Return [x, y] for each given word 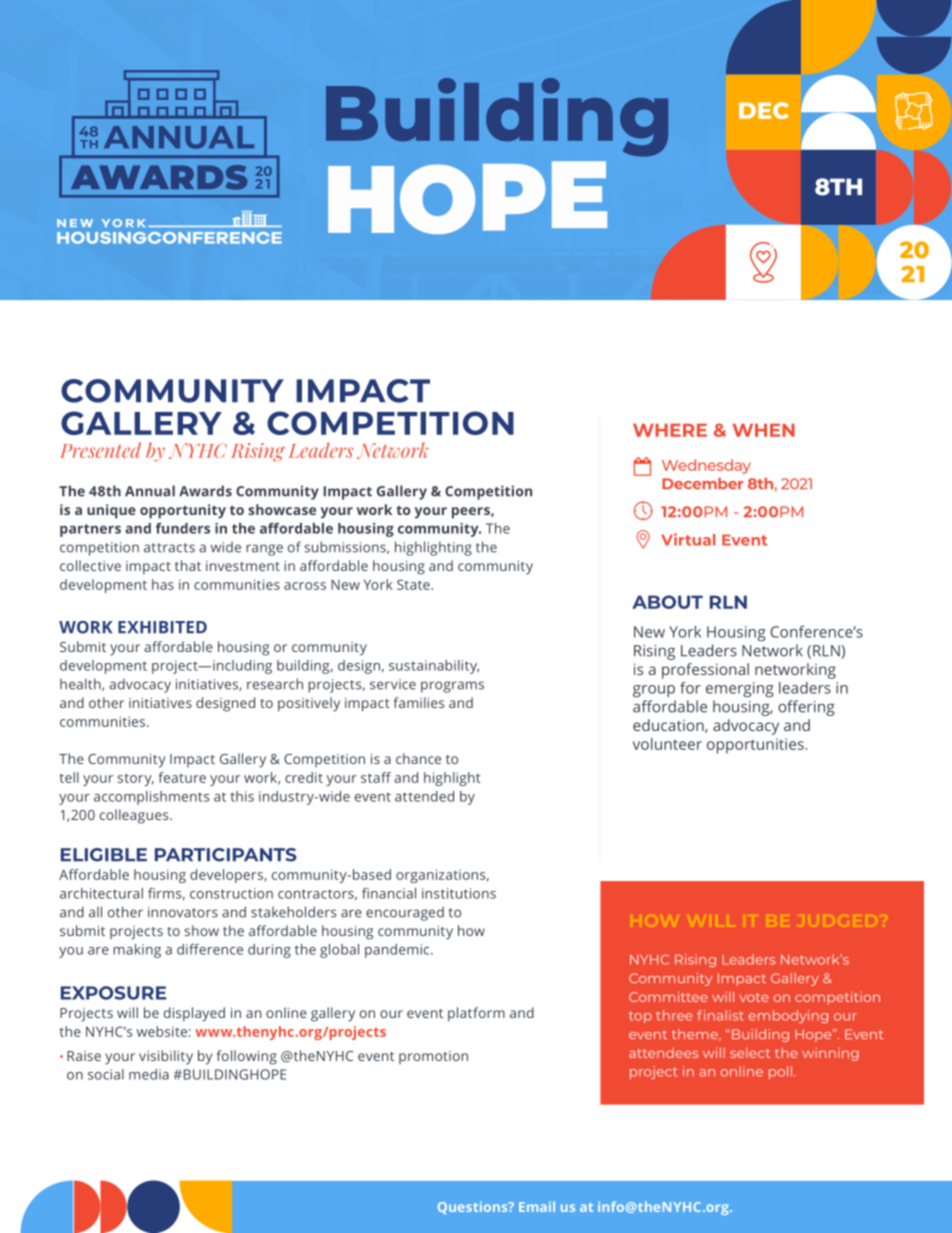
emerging [740, 689]
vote [754, 997]
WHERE [670, 430]
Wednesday [706, 466]
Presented [100, 450]
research [275, 684]
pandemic [398, 951]
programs [452, 687]
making [137, 951]
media [149, 1074]
